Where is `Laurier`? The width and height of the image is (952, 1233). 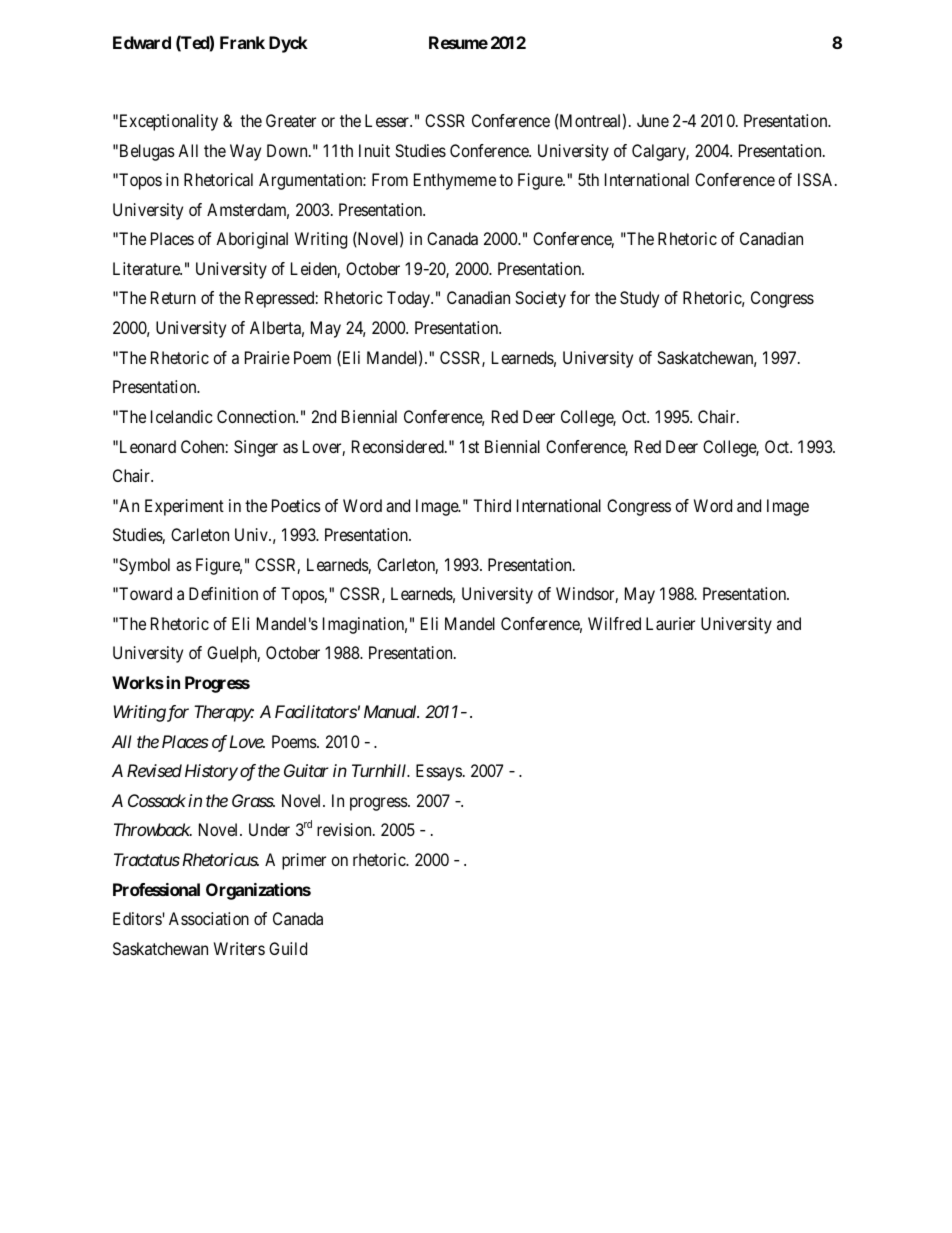 Laurier is located at coordinates (670, 623).
